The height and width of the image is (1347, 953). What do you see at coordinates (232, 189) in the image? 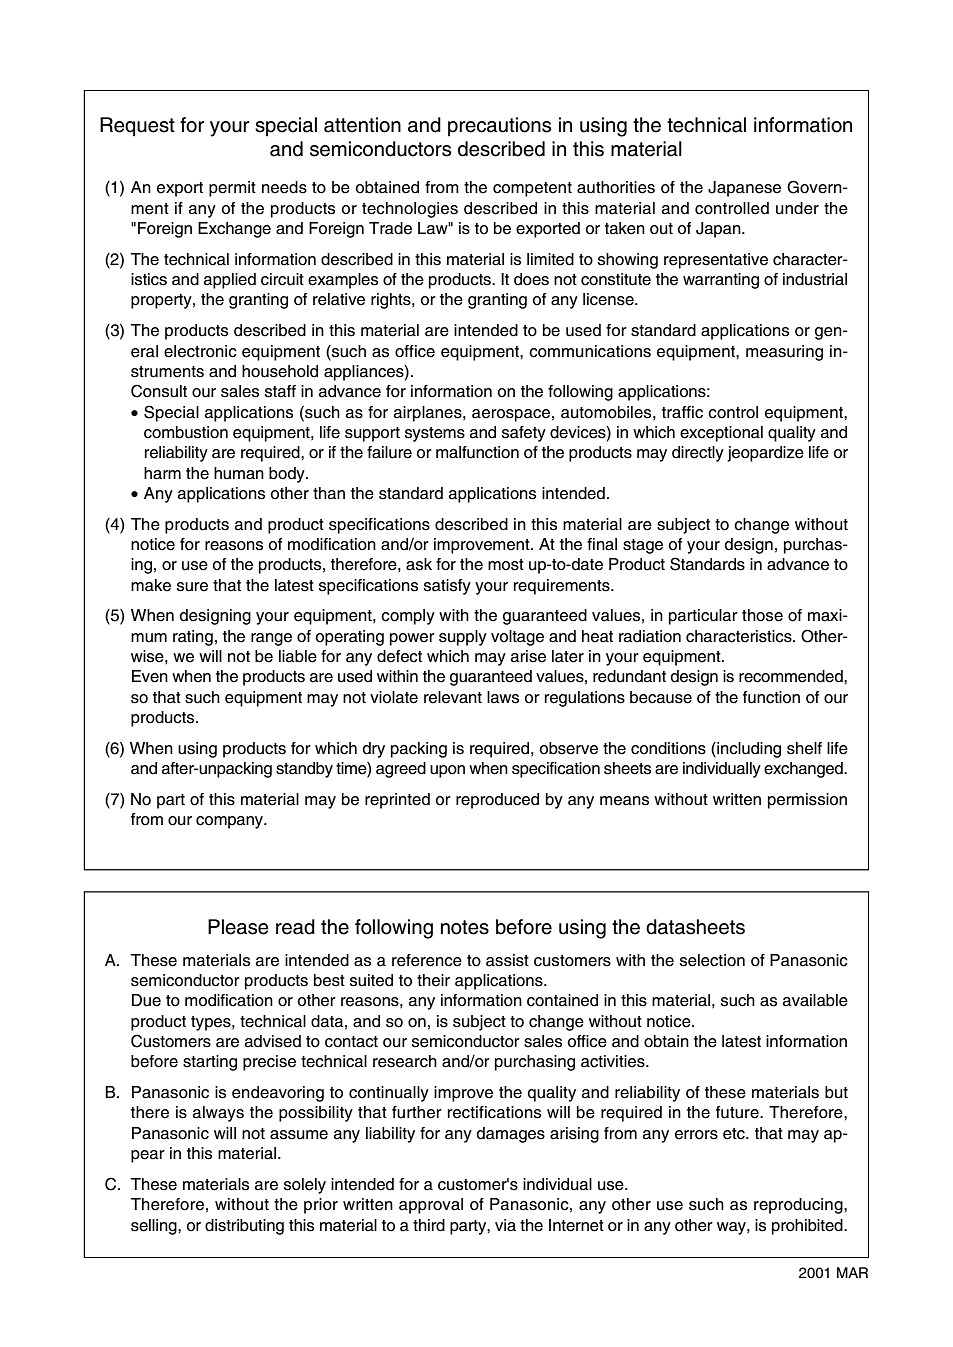
I see `permit` at bounding box center [232, 189].
